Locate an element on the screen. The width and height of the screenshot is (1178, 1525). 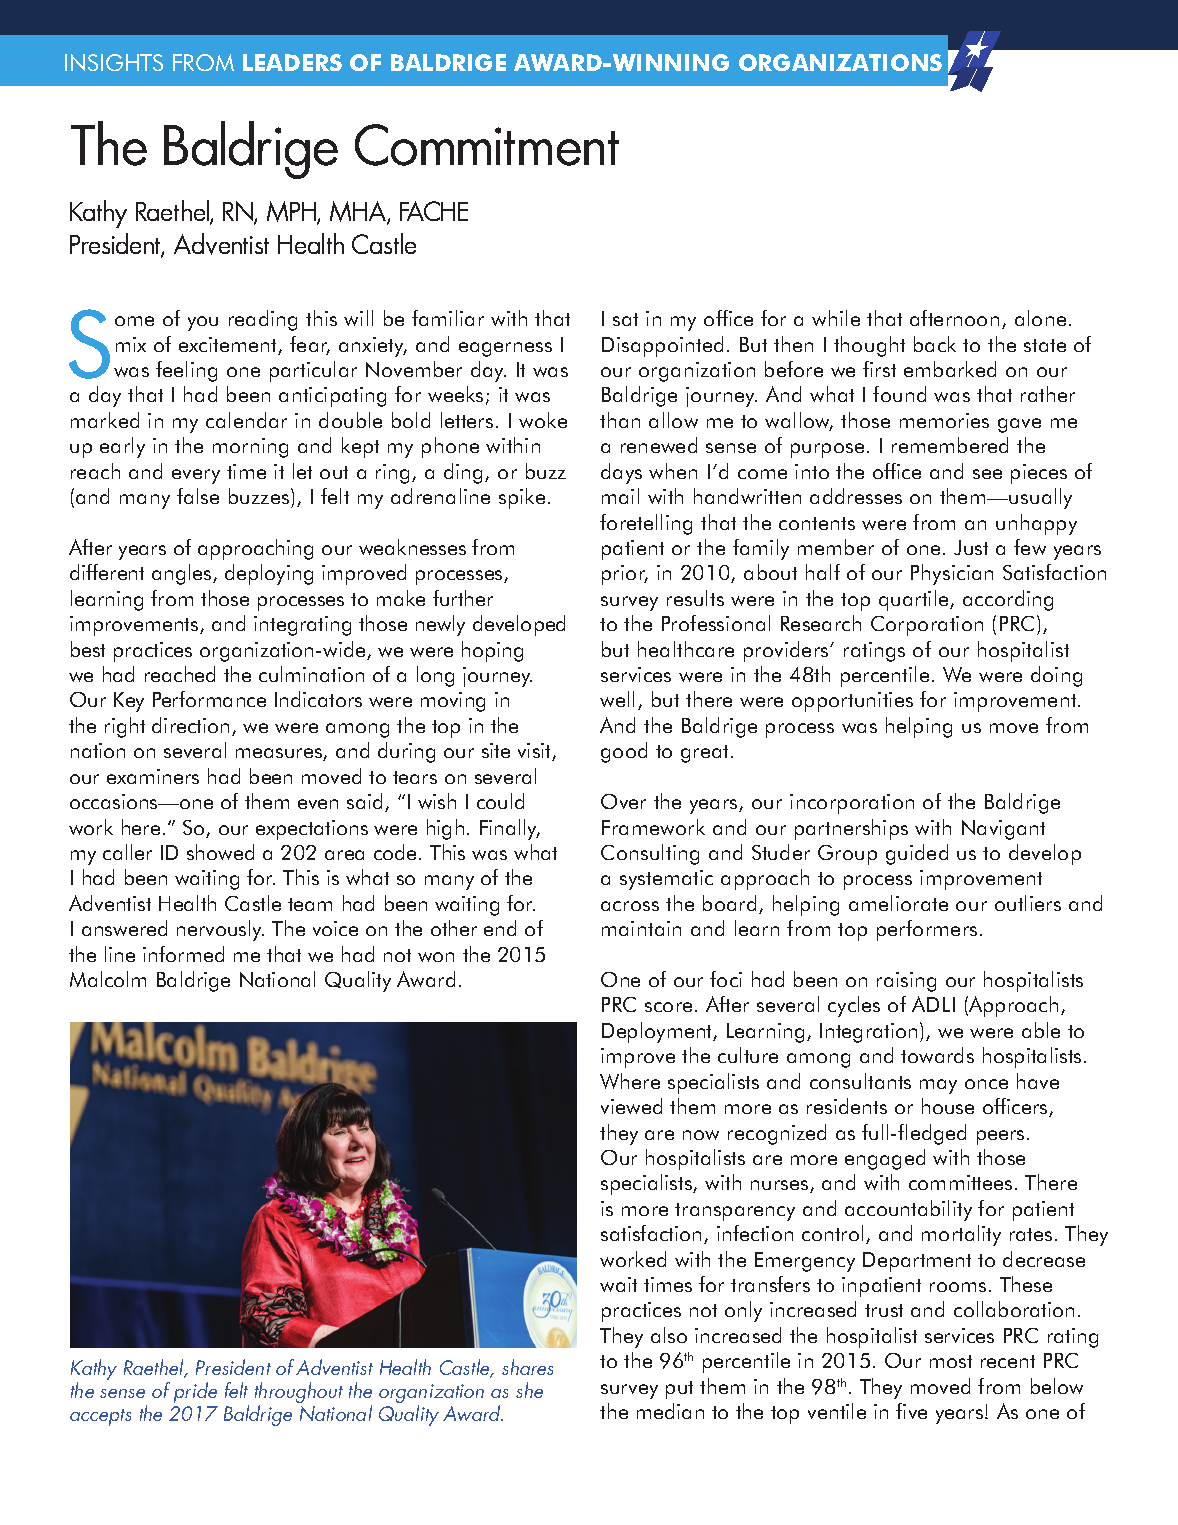
opportunities is located at coordinates (852, 702).
